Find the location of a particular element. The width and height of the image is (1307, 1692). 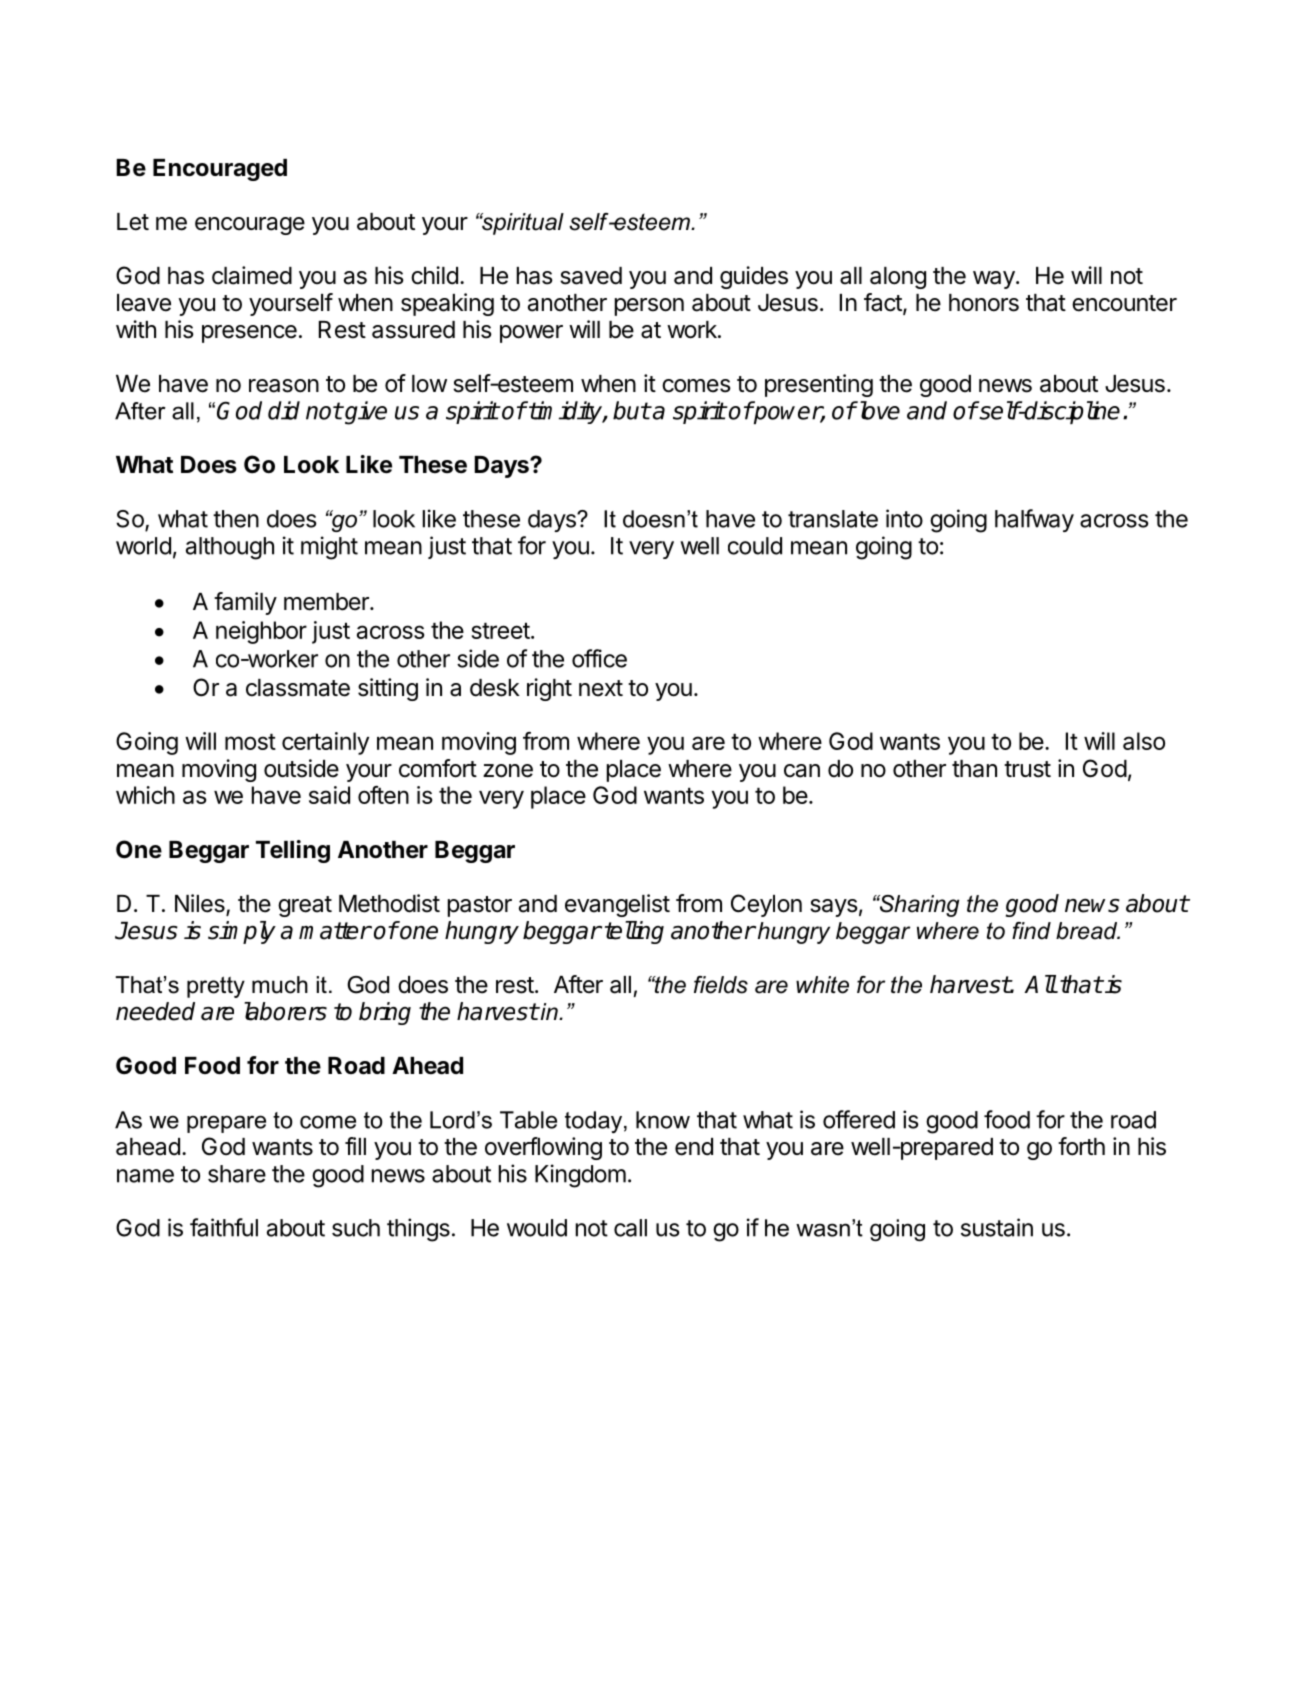

sustain is located at coordinates (997, 1227).
